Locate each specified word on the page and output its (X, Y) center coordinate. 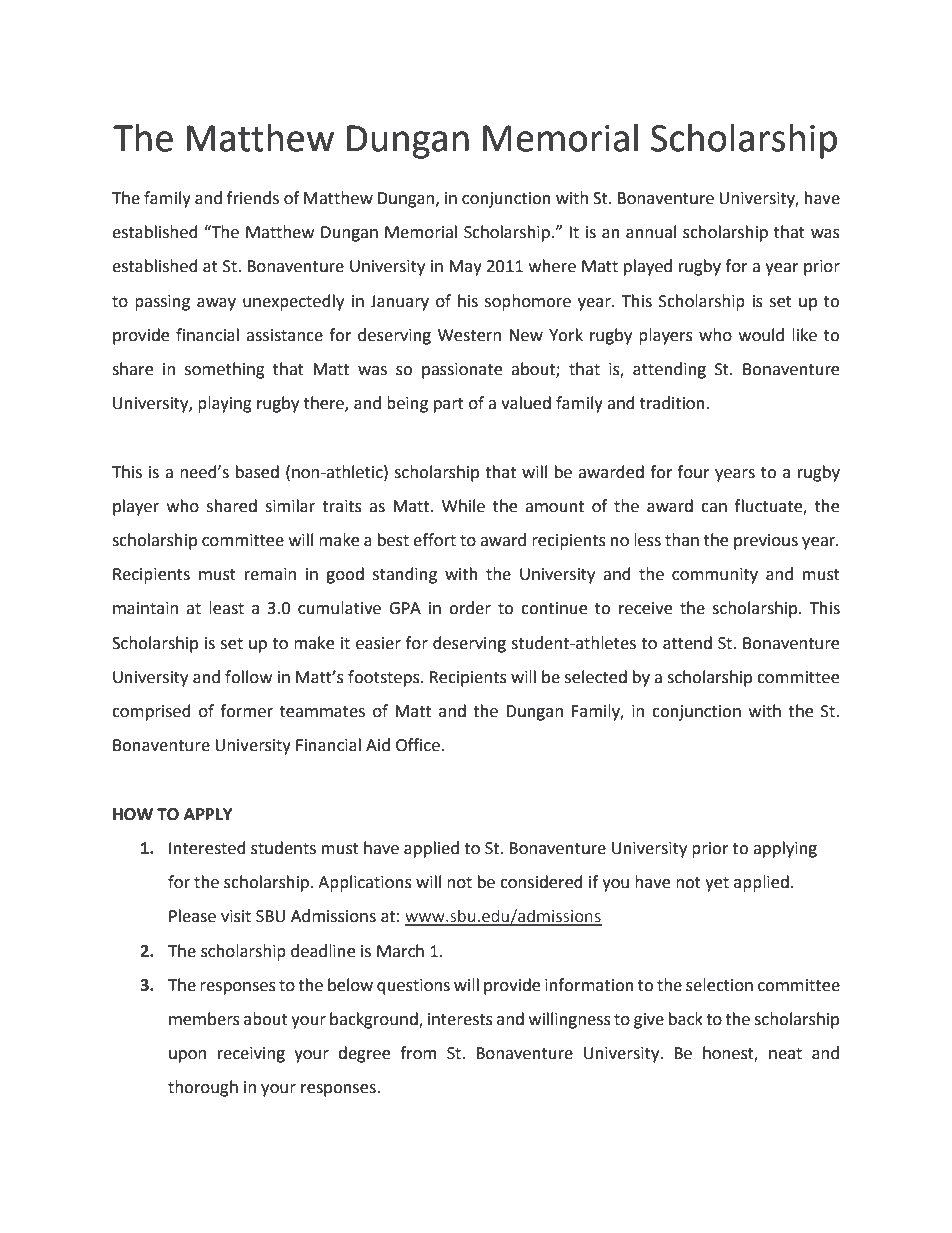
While (463, 506)
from (418, 1053)
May (465, 268)
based (257, 472)
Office (418, 745)
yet (717, 884)
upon (187, 1056)
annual (651, 232)
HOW (133, 814)
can (714, 508)
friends (253, 198)
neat (785, 1054)
